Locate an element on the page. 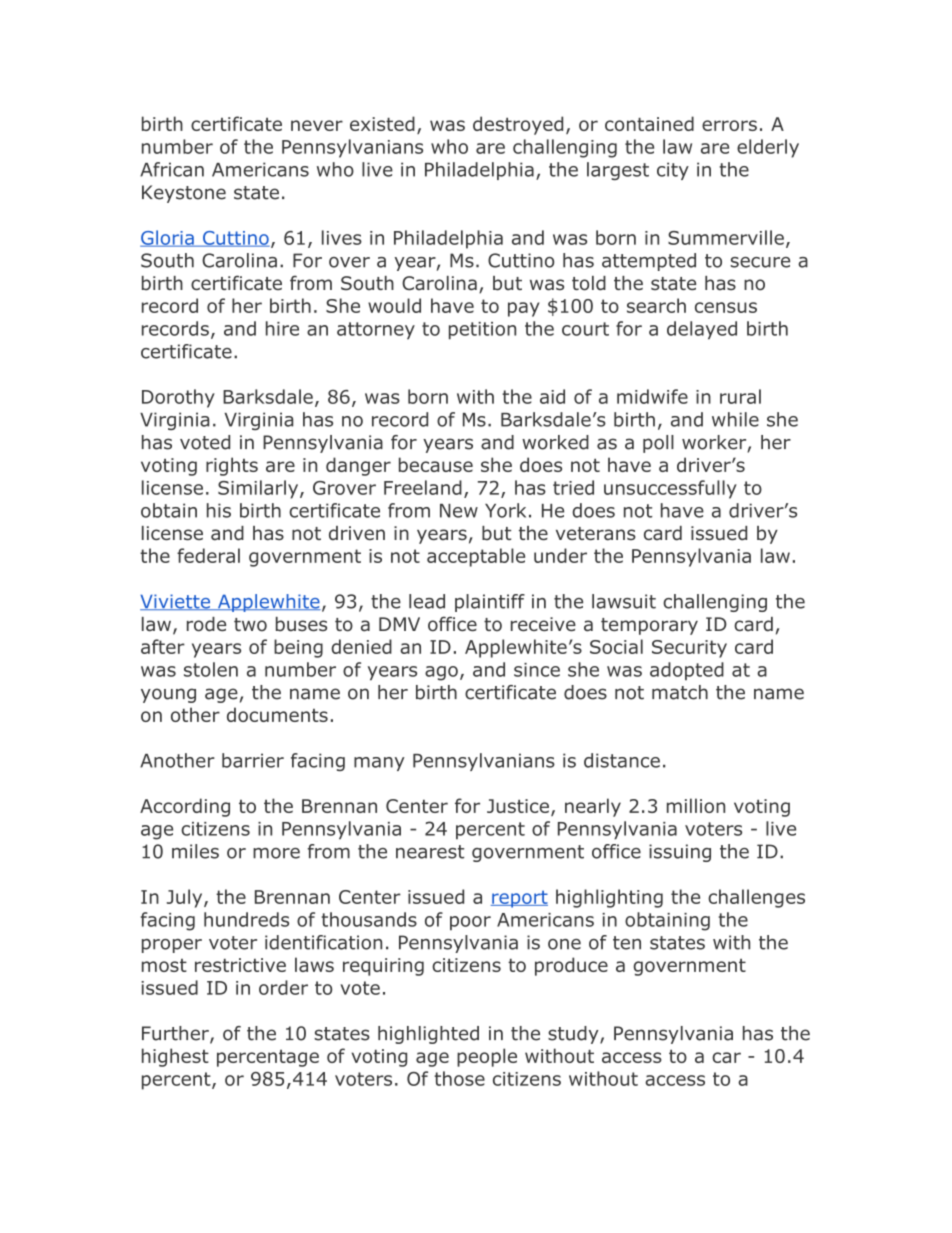 This document has height=1233, width=952. million is located at coordinates (696, 805).
